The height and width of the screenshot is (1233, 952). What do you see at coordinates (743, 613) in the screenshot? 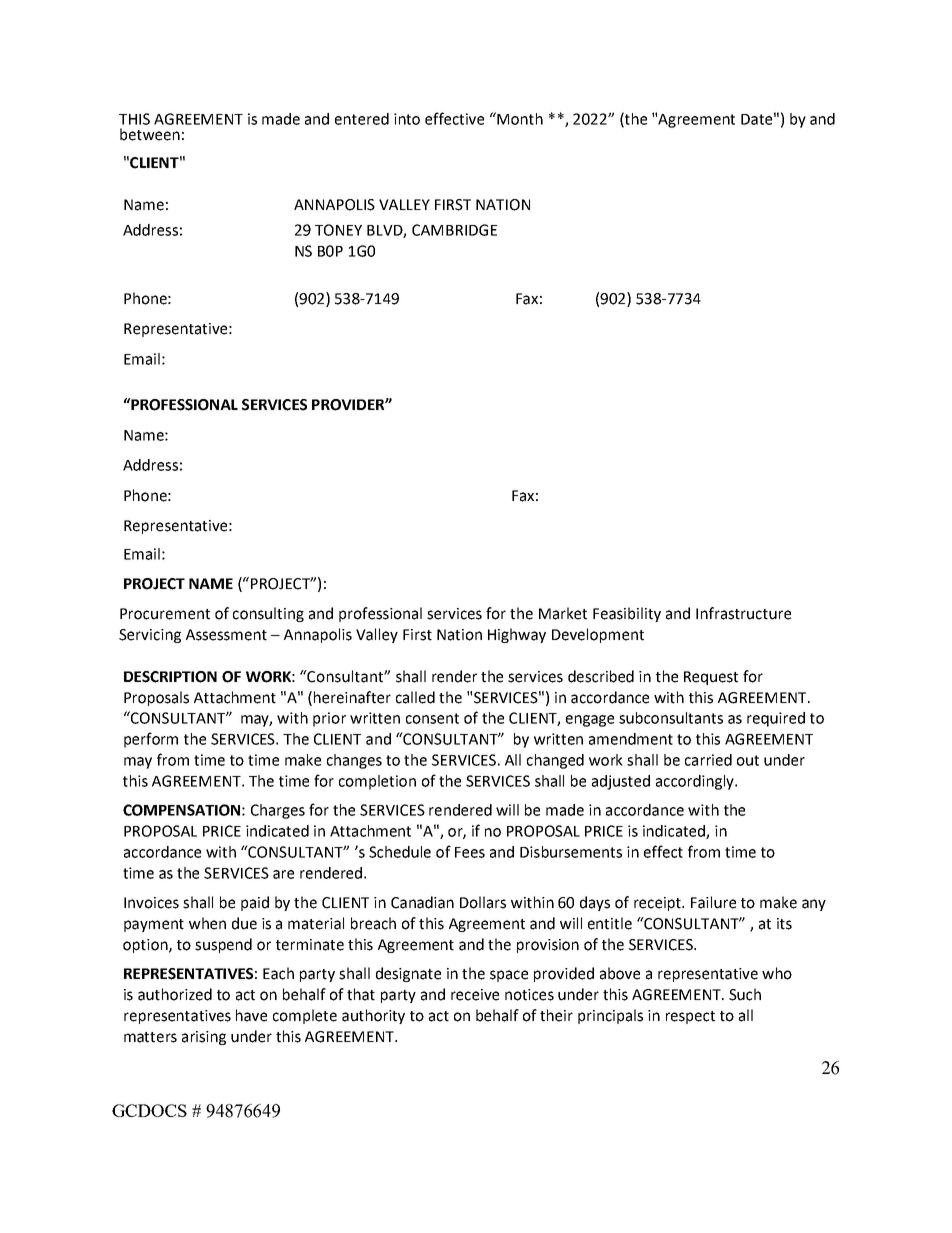
I see `Infrastructure` at bounding box center [743, 613].
